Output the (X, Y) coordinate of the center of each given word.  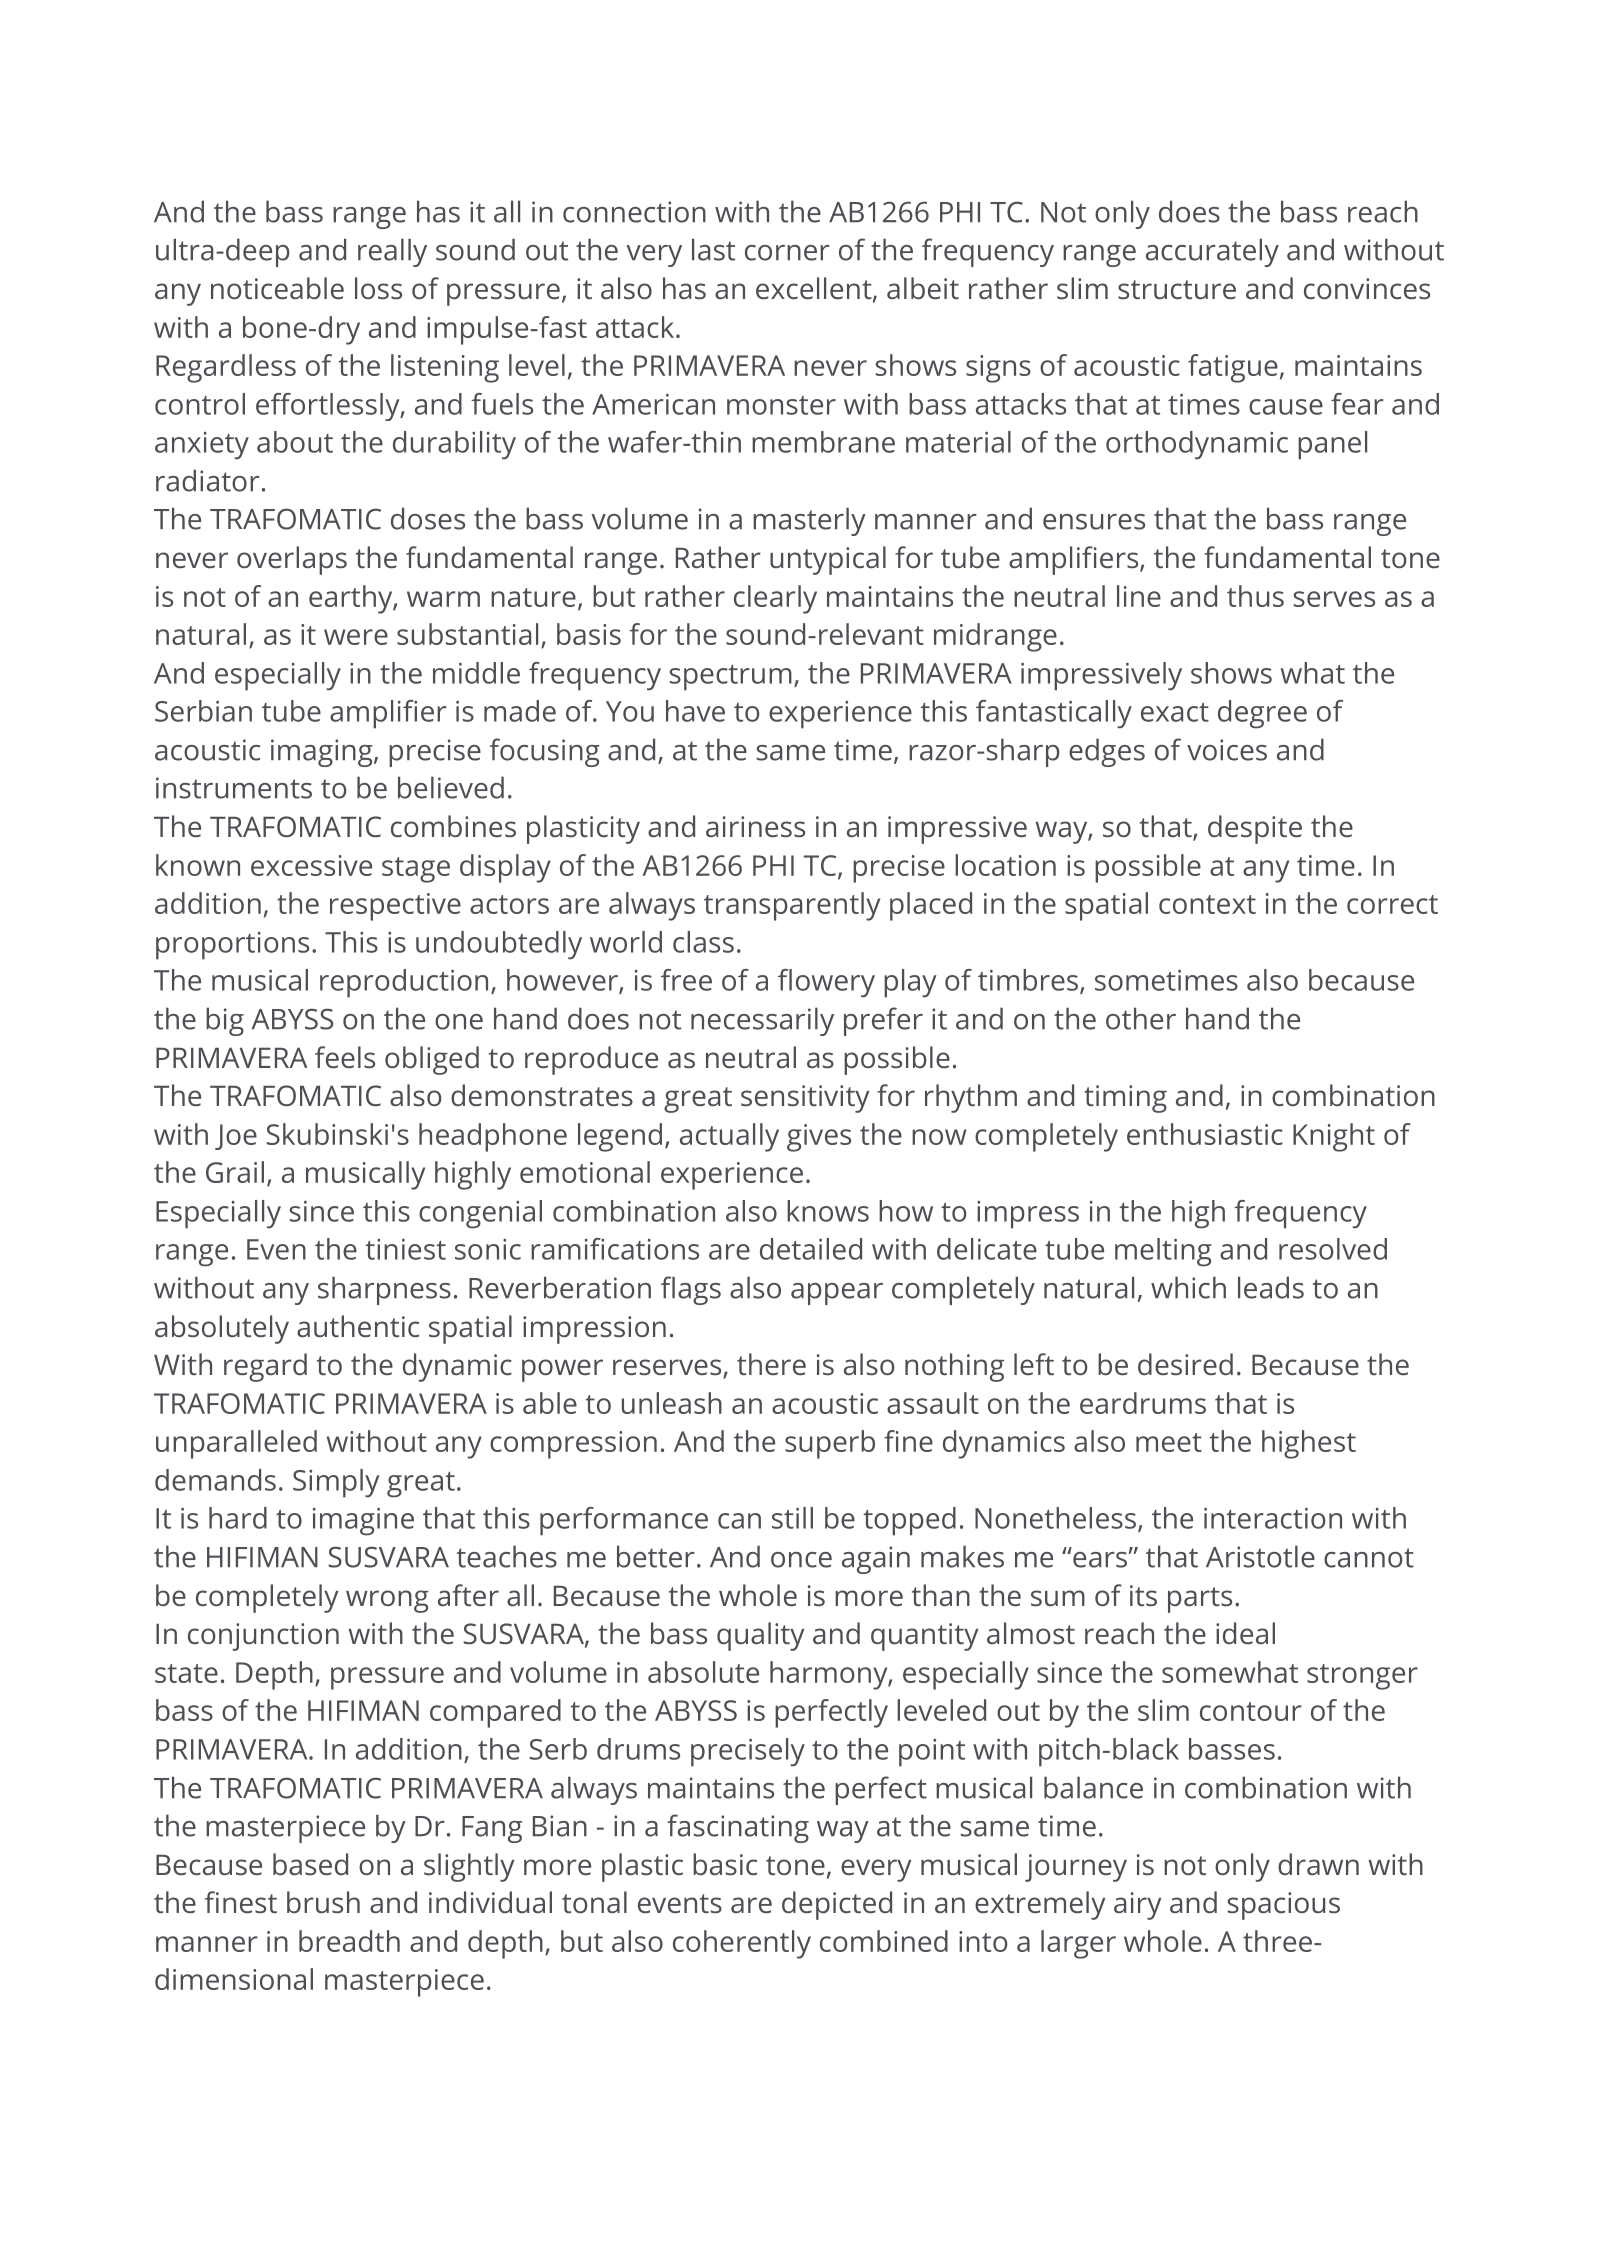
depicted (837, 1905)
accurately (1212, 252)
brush (323, 1902)
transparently (792, 906)
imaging (323, 753)
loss (378, 288)
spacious (1284, 1906)
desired (1185, 1364)
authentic (358, 1326)
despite (1255, 829)
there (771, 1364)
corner (787, 253)
